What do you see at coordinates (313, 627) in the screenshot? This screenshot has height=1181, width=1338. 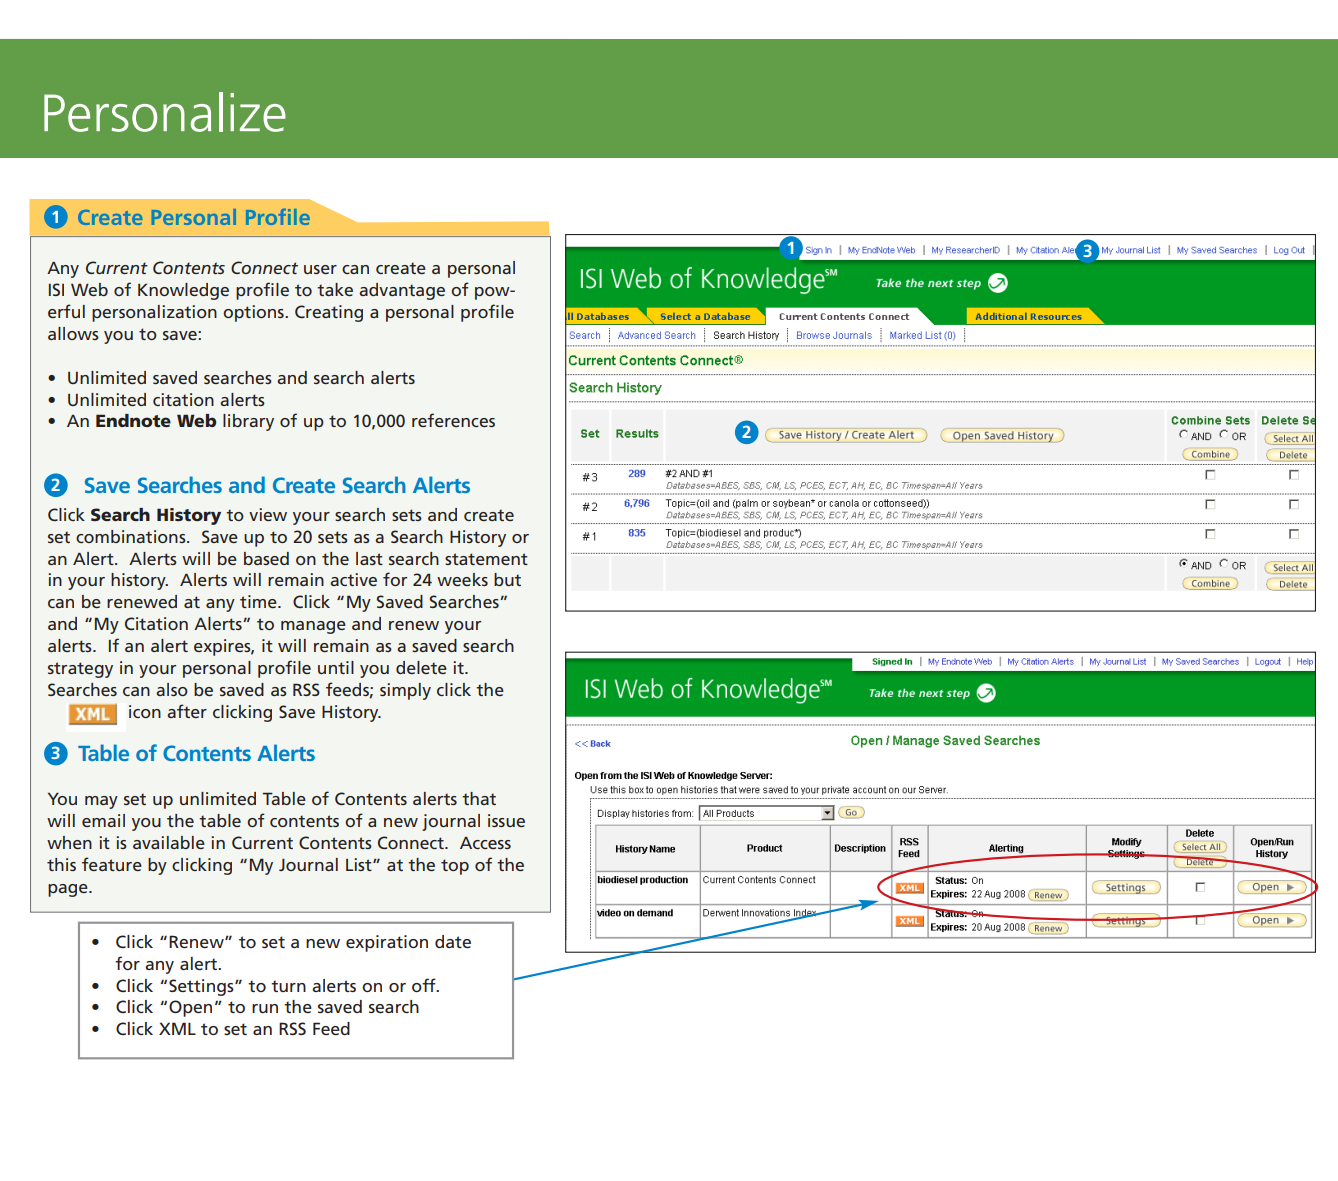 I see `manage` at bounding box center [313, 627].
